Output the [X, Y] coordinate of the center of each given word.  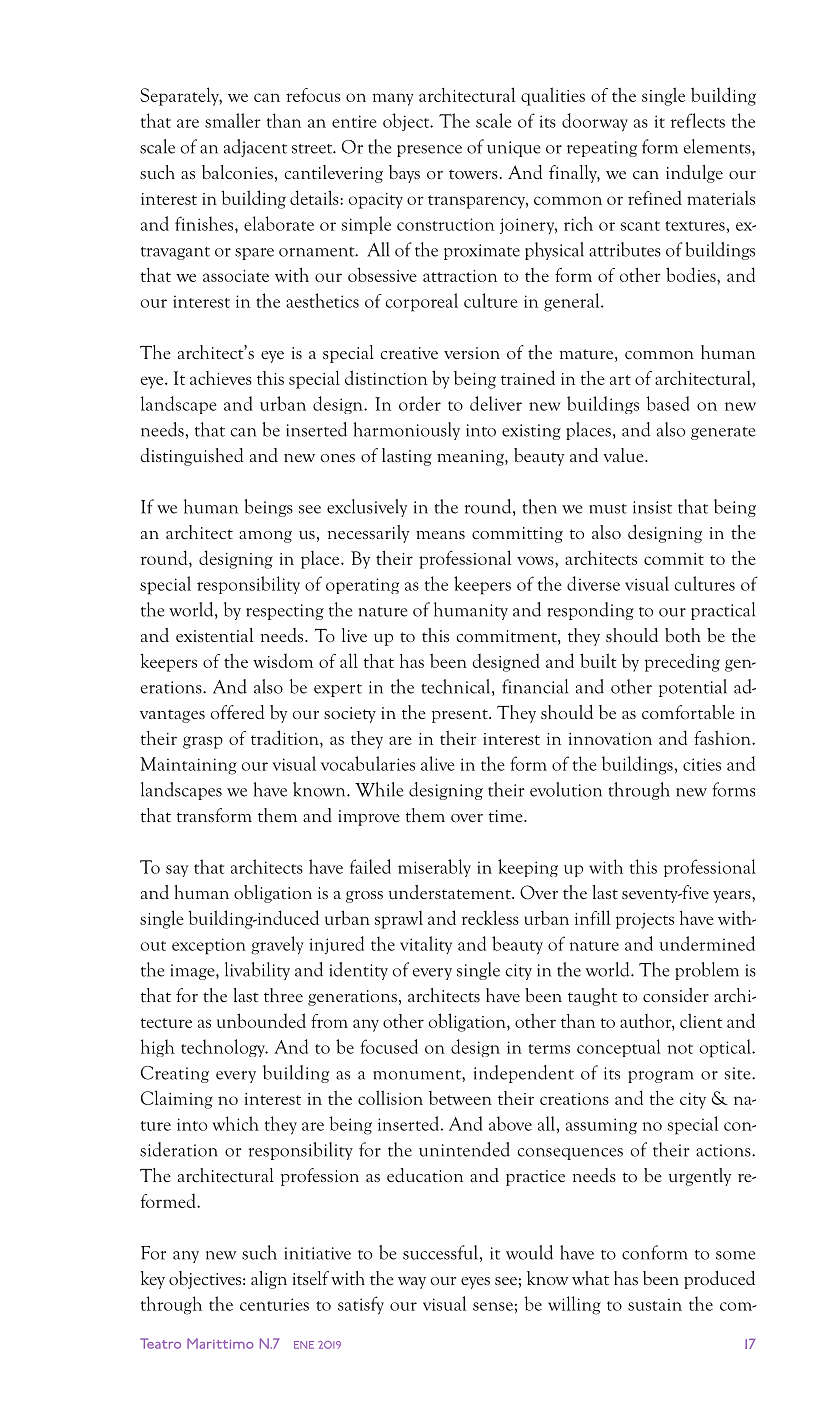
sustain [655, 1305]
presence [429, 151]
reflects [698, 120]
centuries [274, 1304]
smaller [233, 120]
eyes [475, 1283]
